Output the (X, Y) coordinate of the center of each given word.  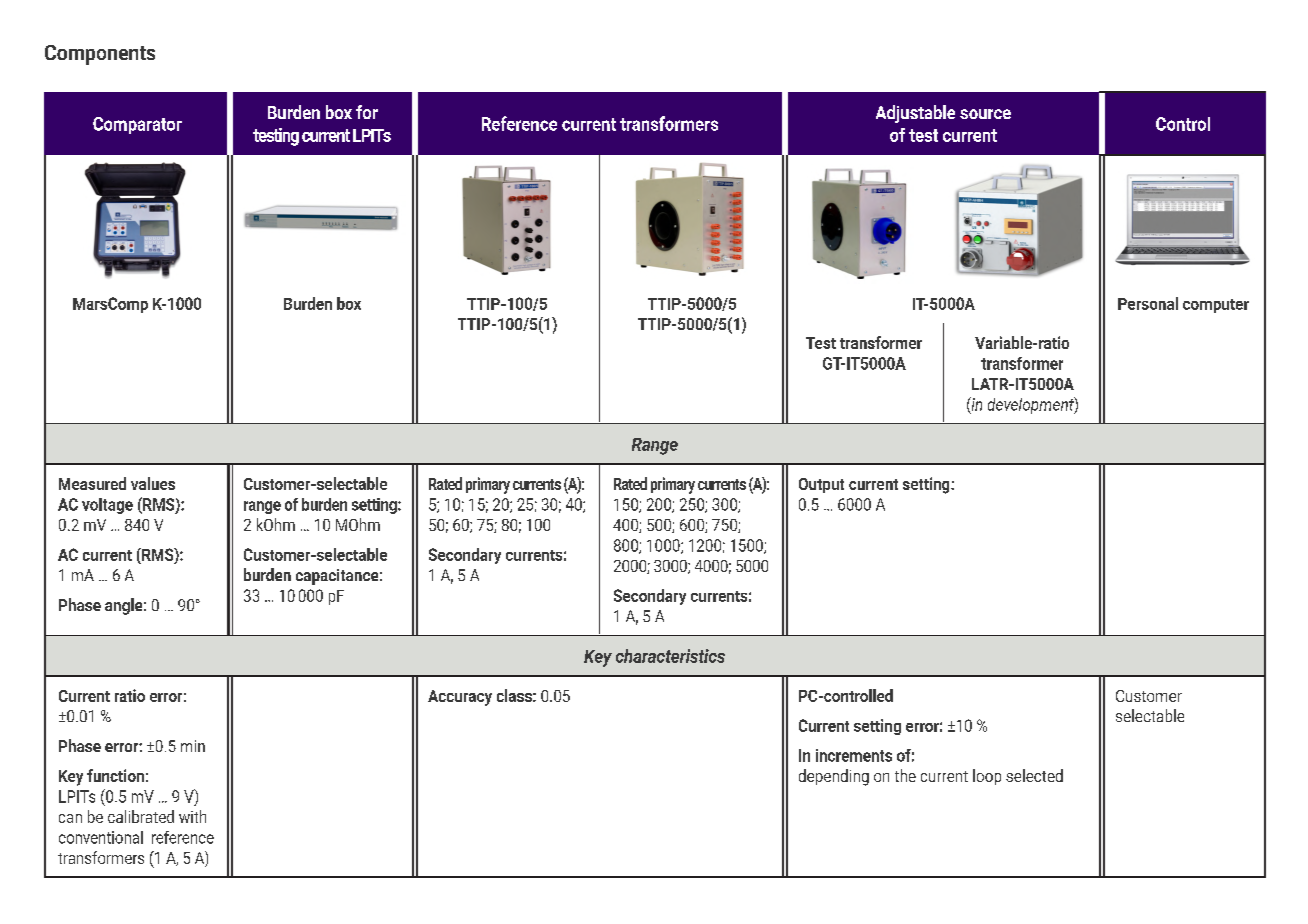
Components (100, 55)
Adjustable (915, 114)
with (192, 816)
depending (834, 777)
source (985, 114)
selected (1034, 775)
